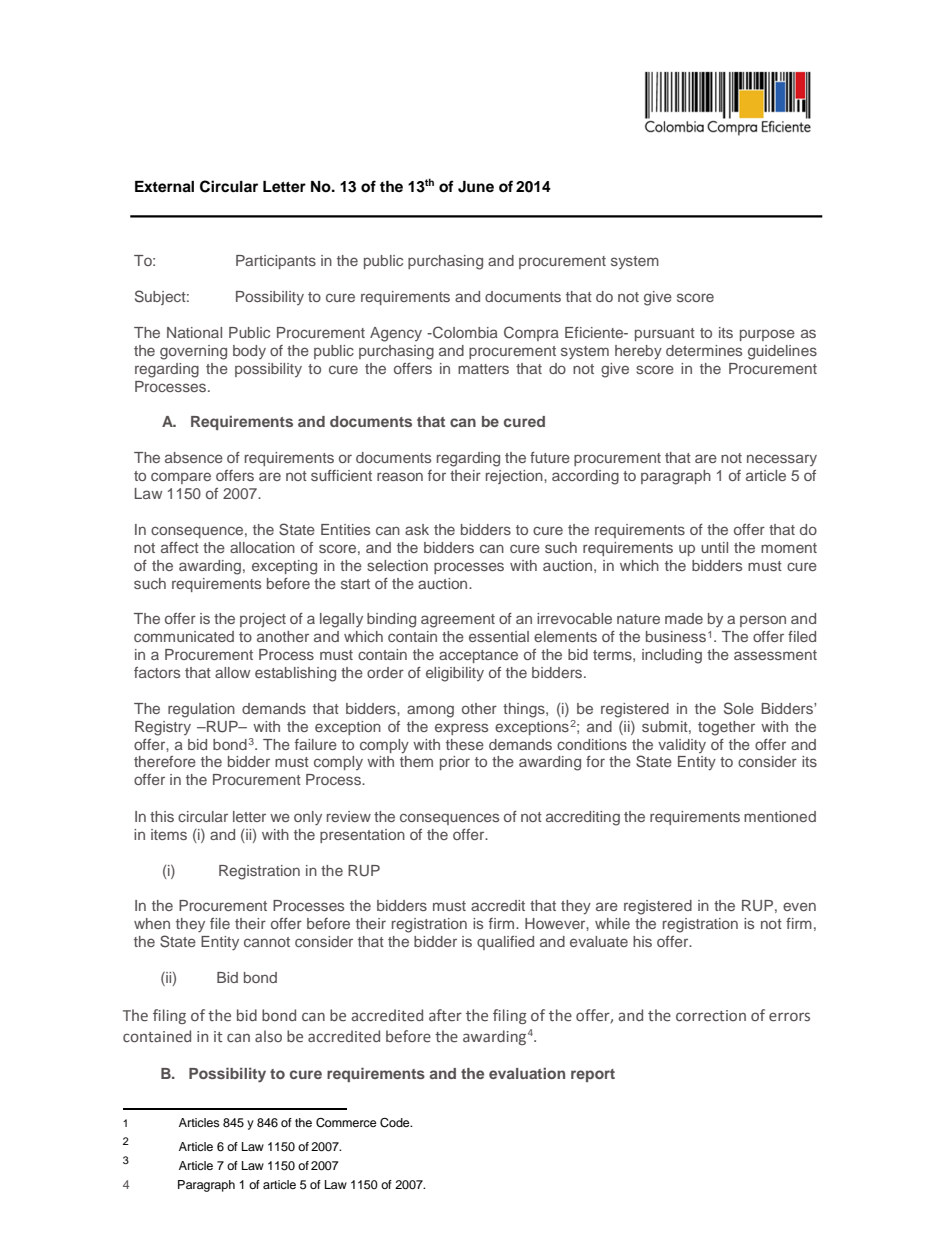 This screenshot has width=952, height=1233. What do you see at coordinates (767, 335) in the screenshot?
I see `purpose` at bounding box center [767, 335].
